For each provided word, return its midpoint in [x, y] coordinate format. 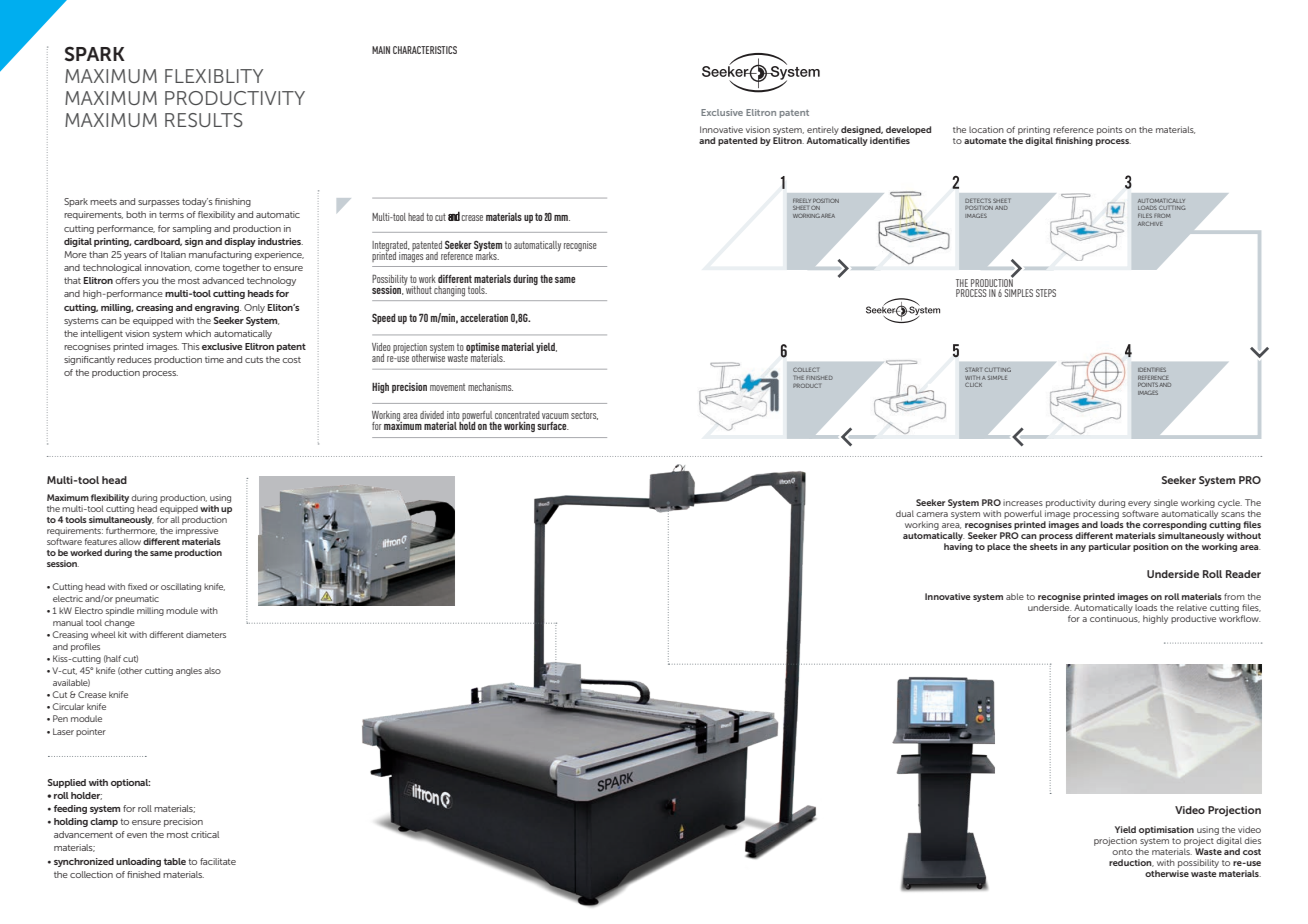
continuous [1115, 619]
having [958, 547]
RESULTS [204, 120]
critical [205, 834]
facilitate [218, 861]
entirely [823, 130]
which [198, 333]
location [986, 129]
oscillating [181, 587]
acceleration [484, 318]
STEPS [1046, 293]
